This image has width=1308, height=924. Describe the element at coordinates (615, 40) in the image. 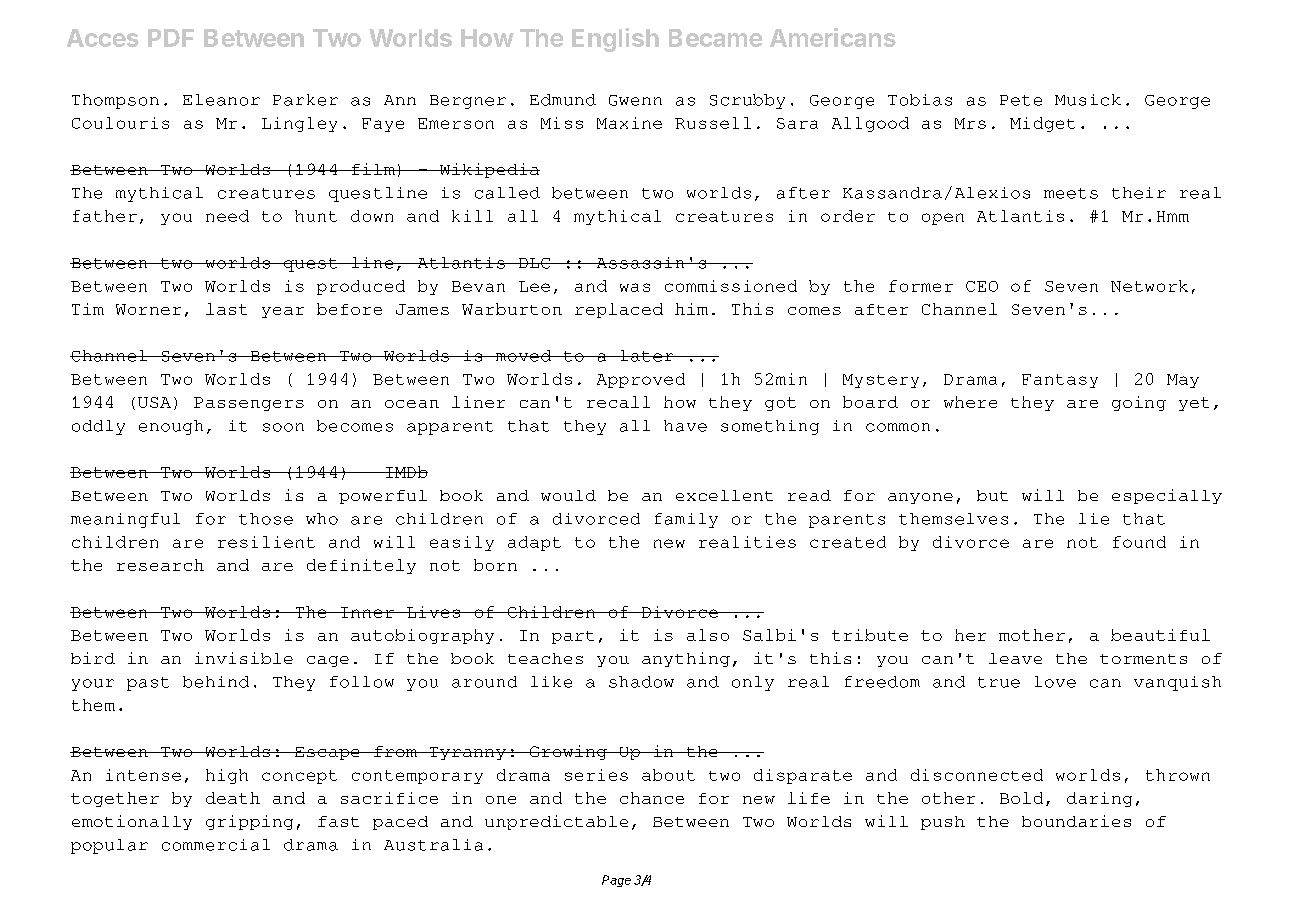

I see `English` at that location.
